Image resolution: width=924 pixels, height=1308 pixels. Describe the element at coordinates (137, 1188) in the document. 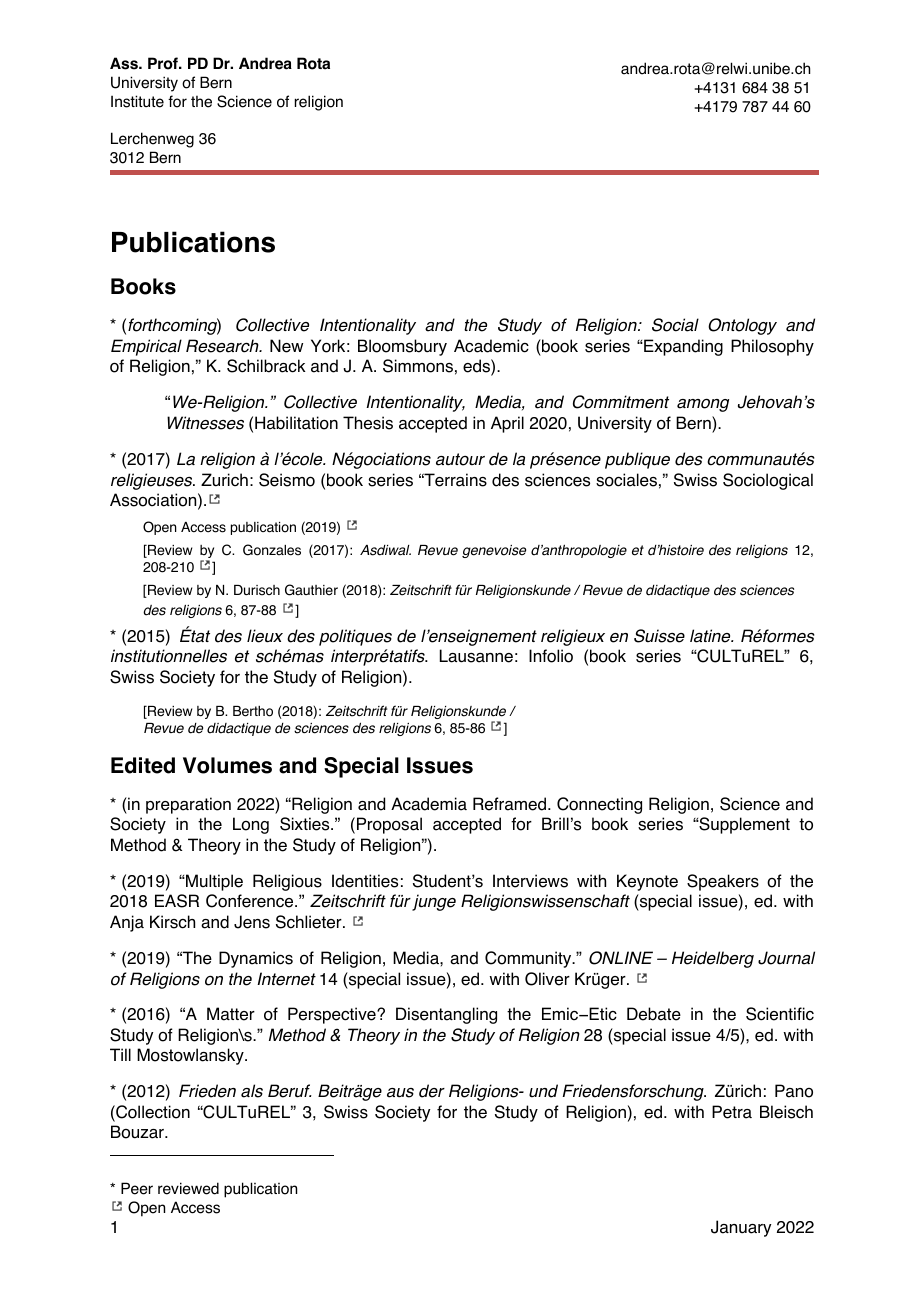

I see `Peer` at that location.
